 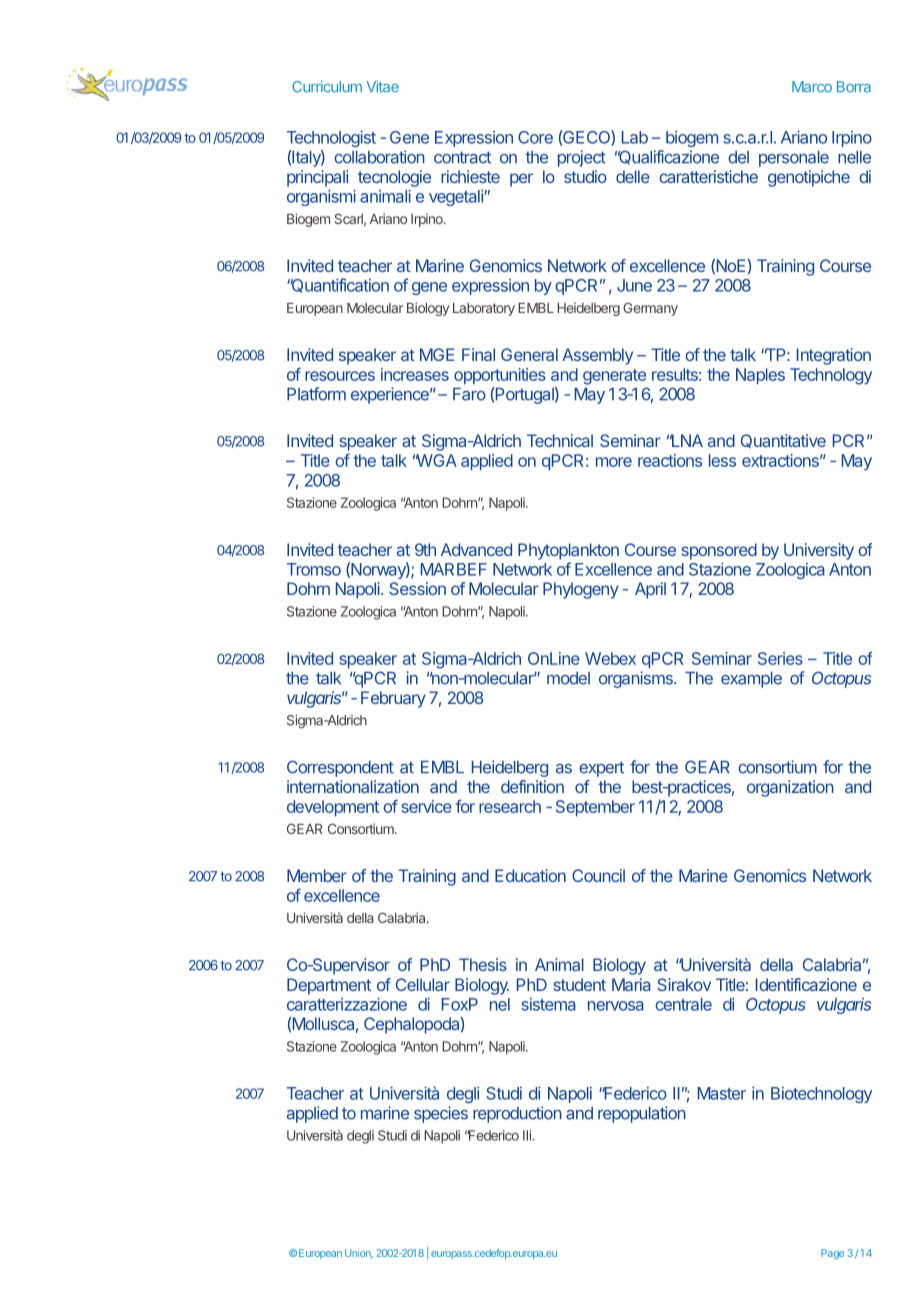 I want to click on reproduction, so click(x=517, y=1114).
